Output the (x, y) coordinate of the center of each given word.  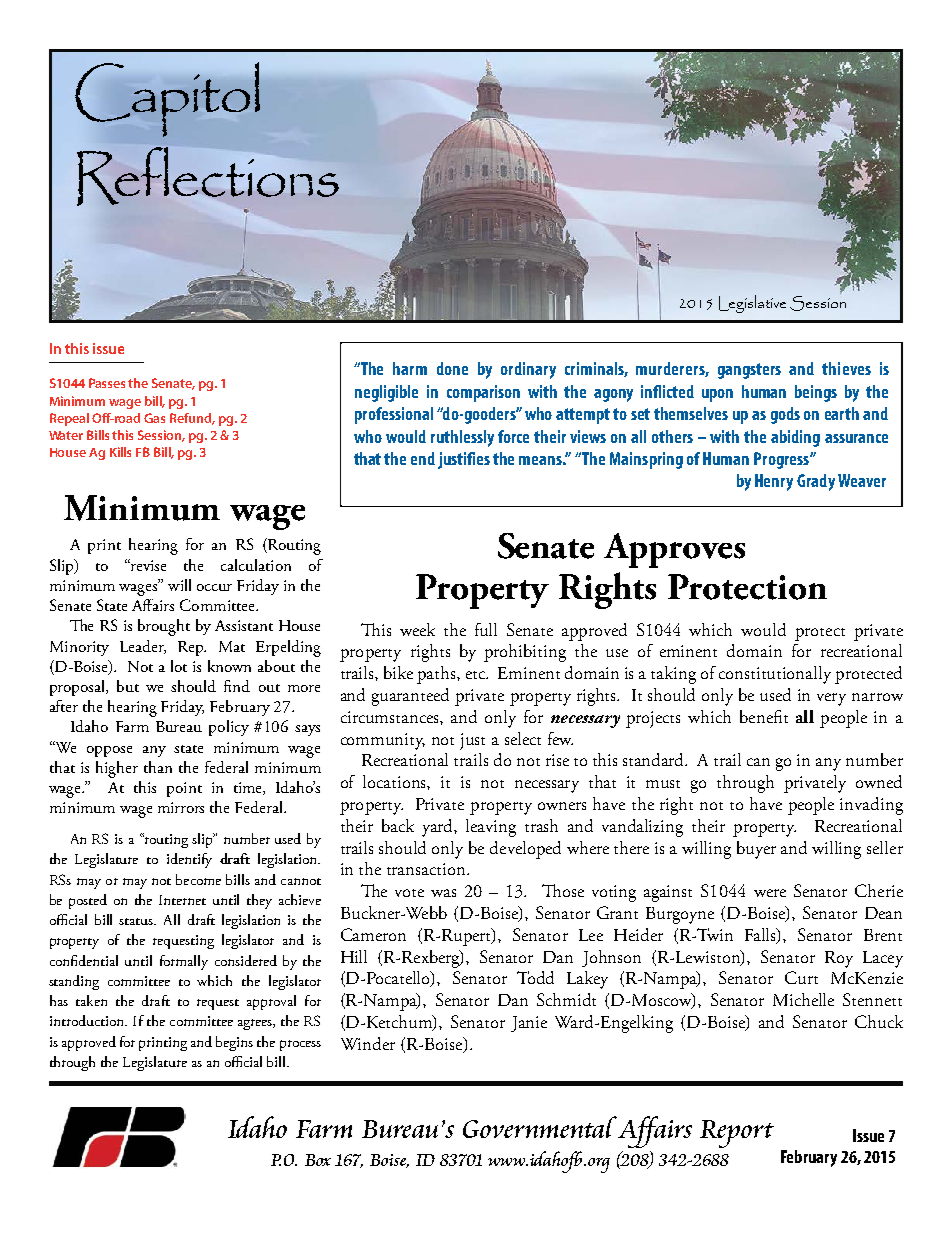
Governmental (540, 1127)
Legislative (752, 304)
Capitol (167, 99)
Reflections (208, 176)
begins (234, 1043)
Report (737, 1134)
